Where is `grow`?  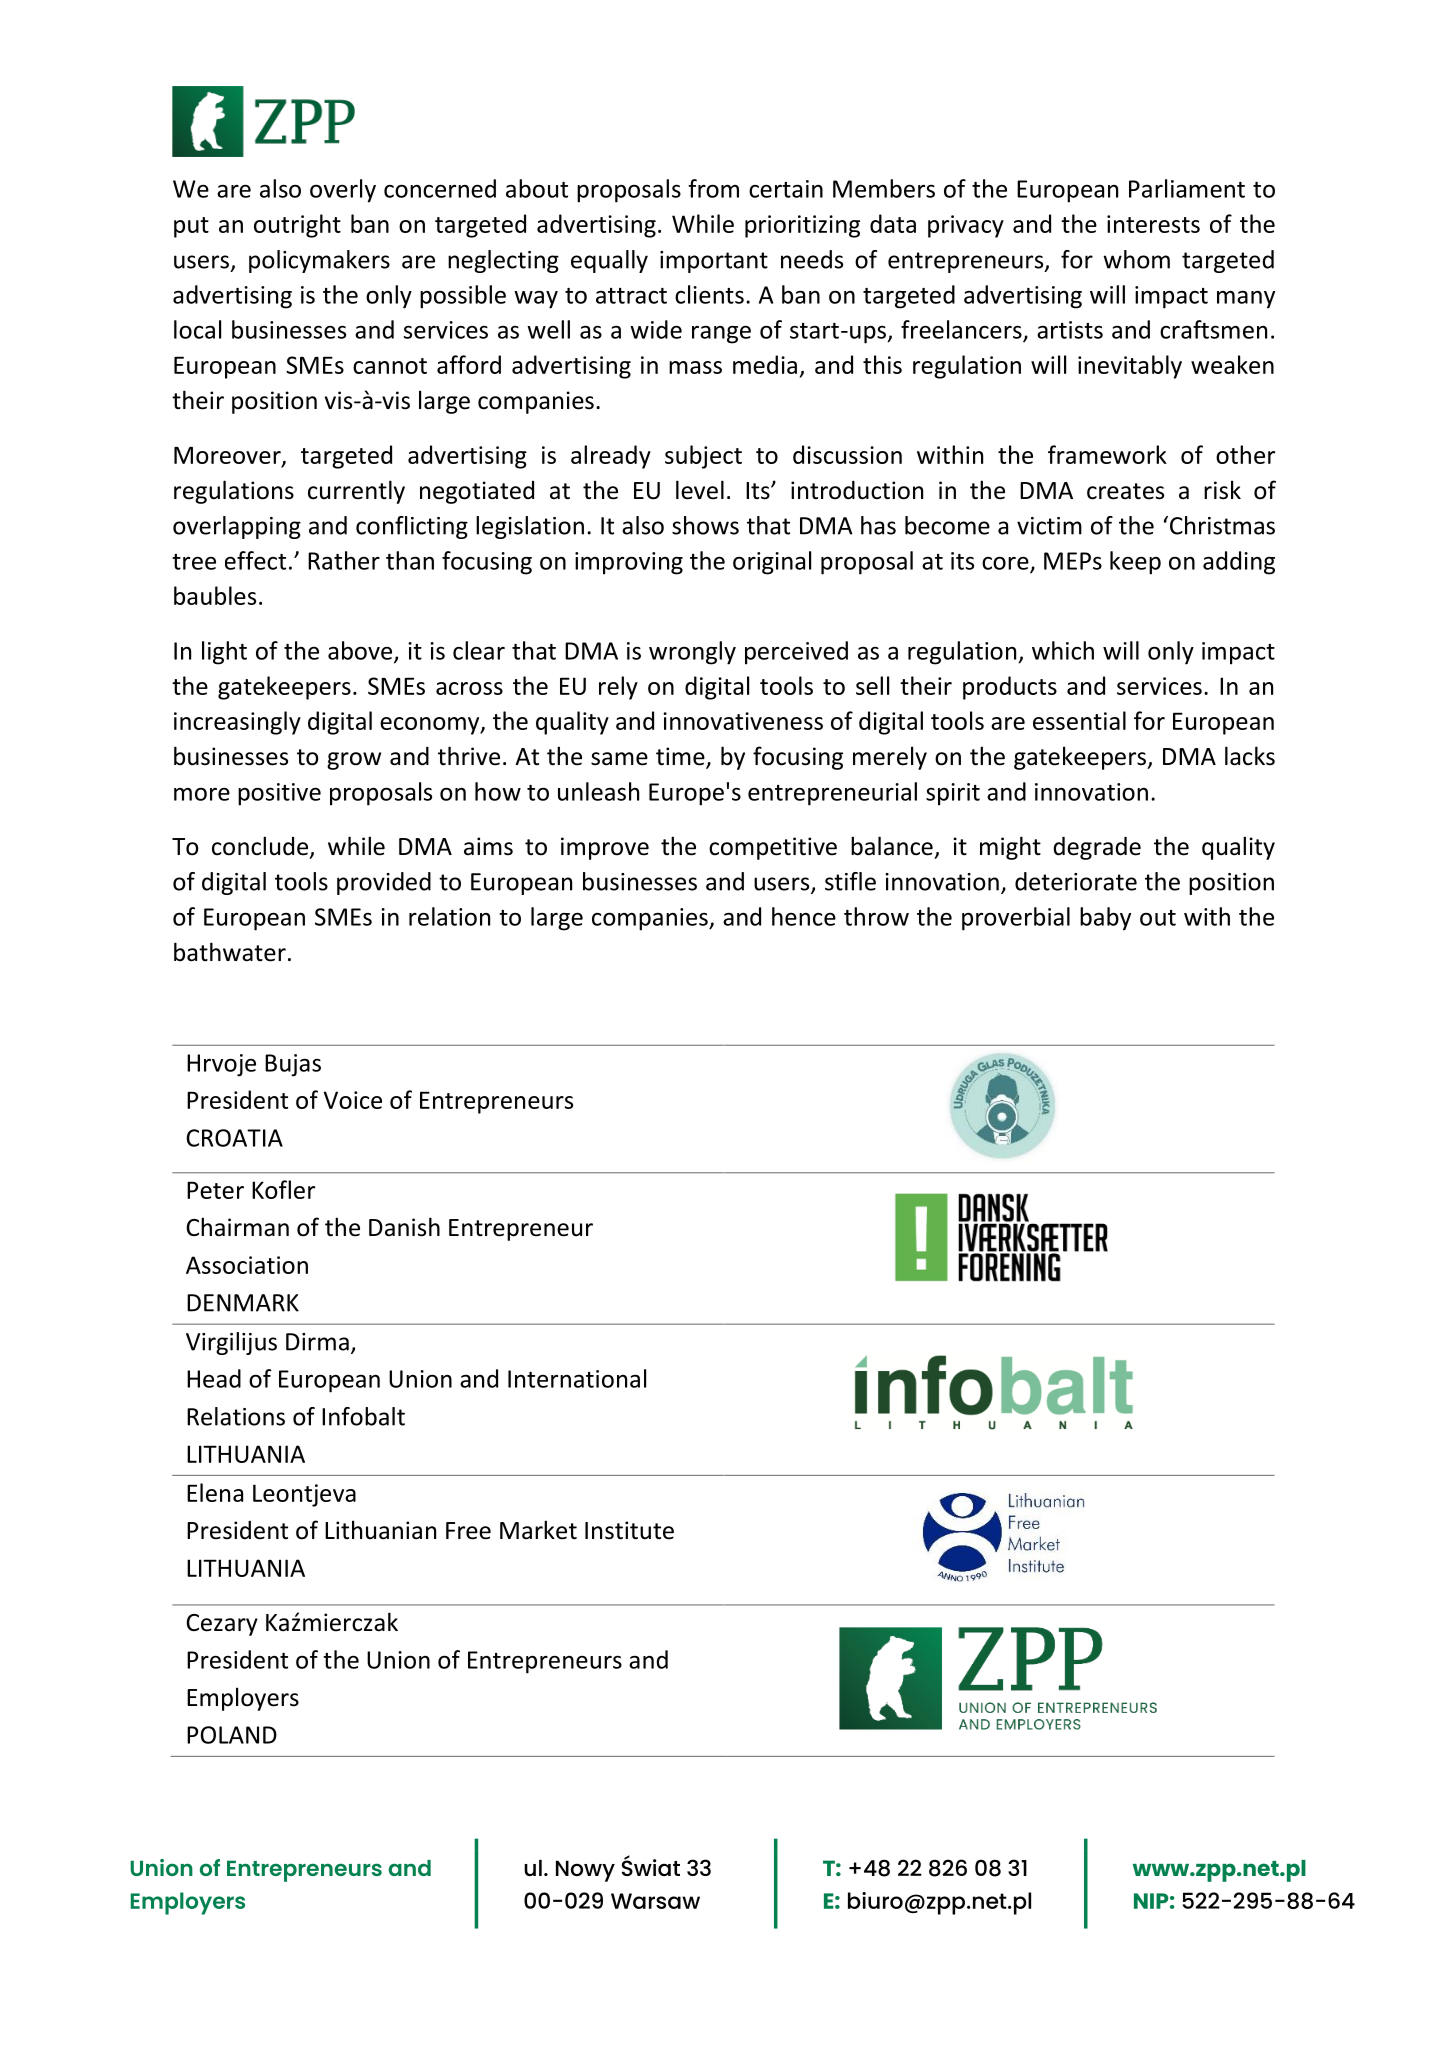
grow is located at coordinates (354, 761).
